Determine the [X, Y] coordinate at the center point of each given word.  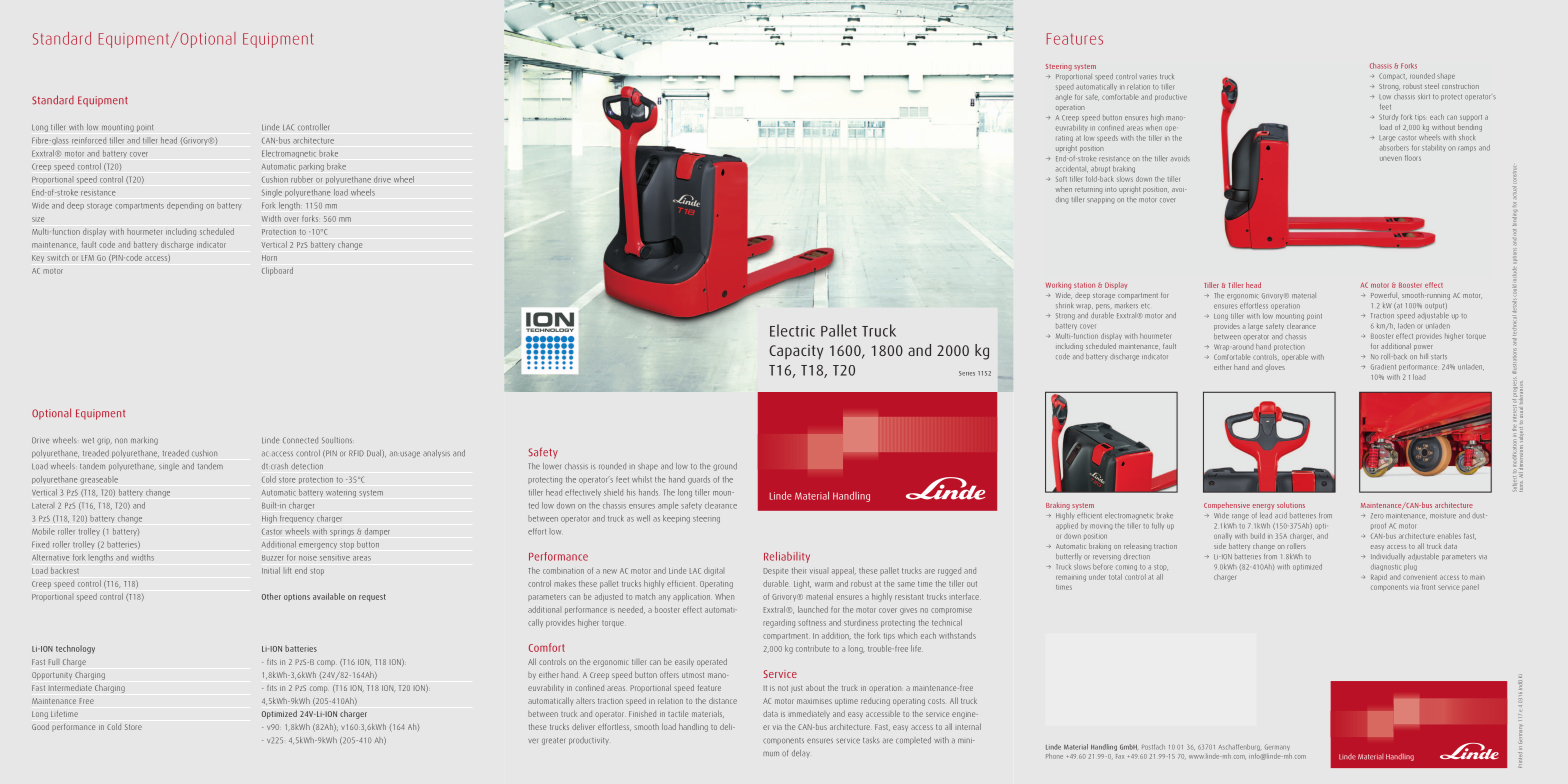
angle [1064, 98]
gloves [1275, 368]
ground [725, 467]
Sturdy [1388, 117]
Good [40, 726]
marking [144, 441]
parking [311, 167]
